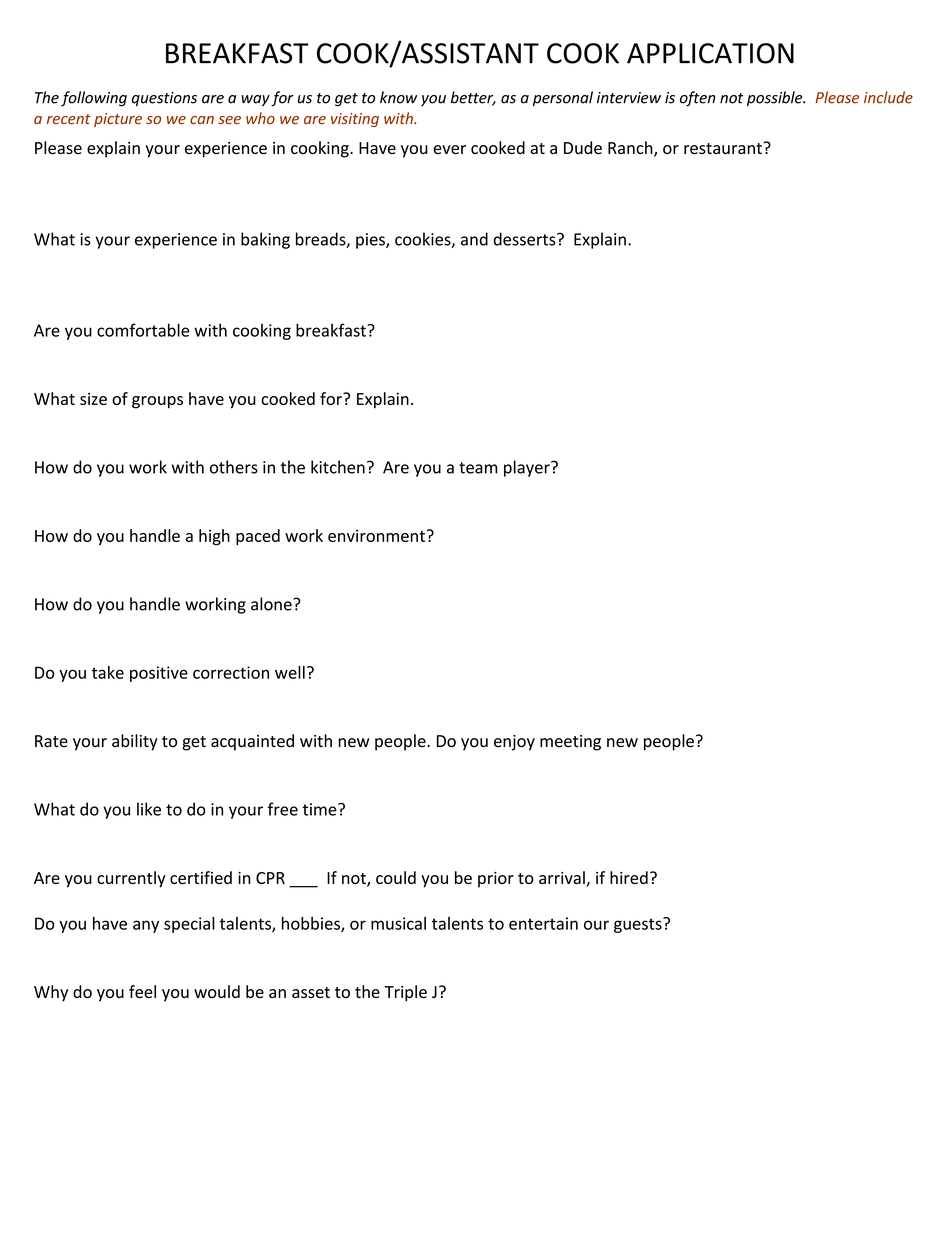  What do you see at coordinates (159, 674) in the document?
I see `positive` at bounding box center [159, 674].
